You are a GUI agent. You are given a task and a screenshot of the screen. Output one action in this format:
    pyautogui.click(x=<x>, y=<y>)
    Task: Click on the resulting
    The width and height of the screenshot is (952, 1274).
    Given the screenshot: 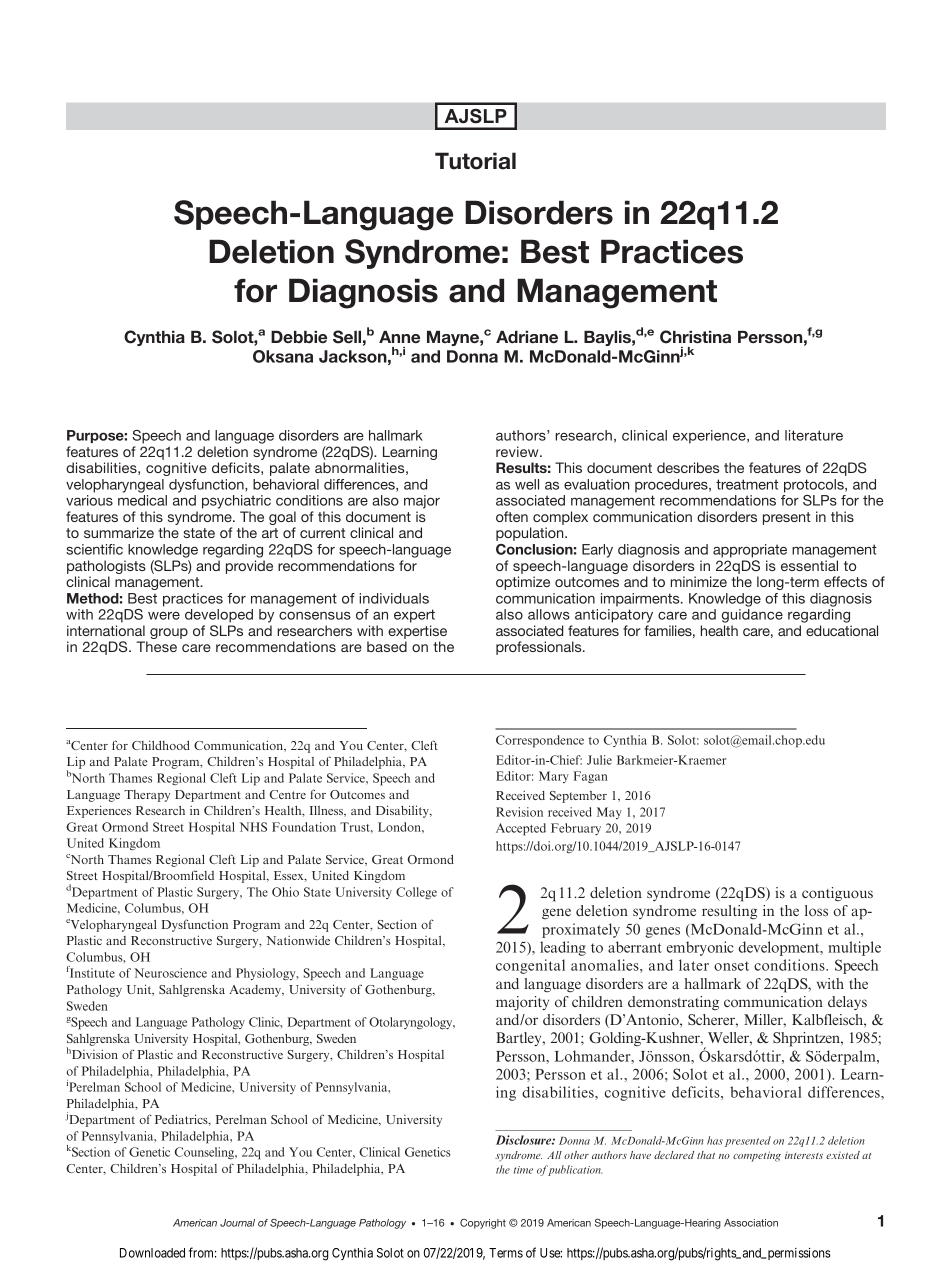 What is the action you would take?
    pyautogui.click(x=729, y=912)
